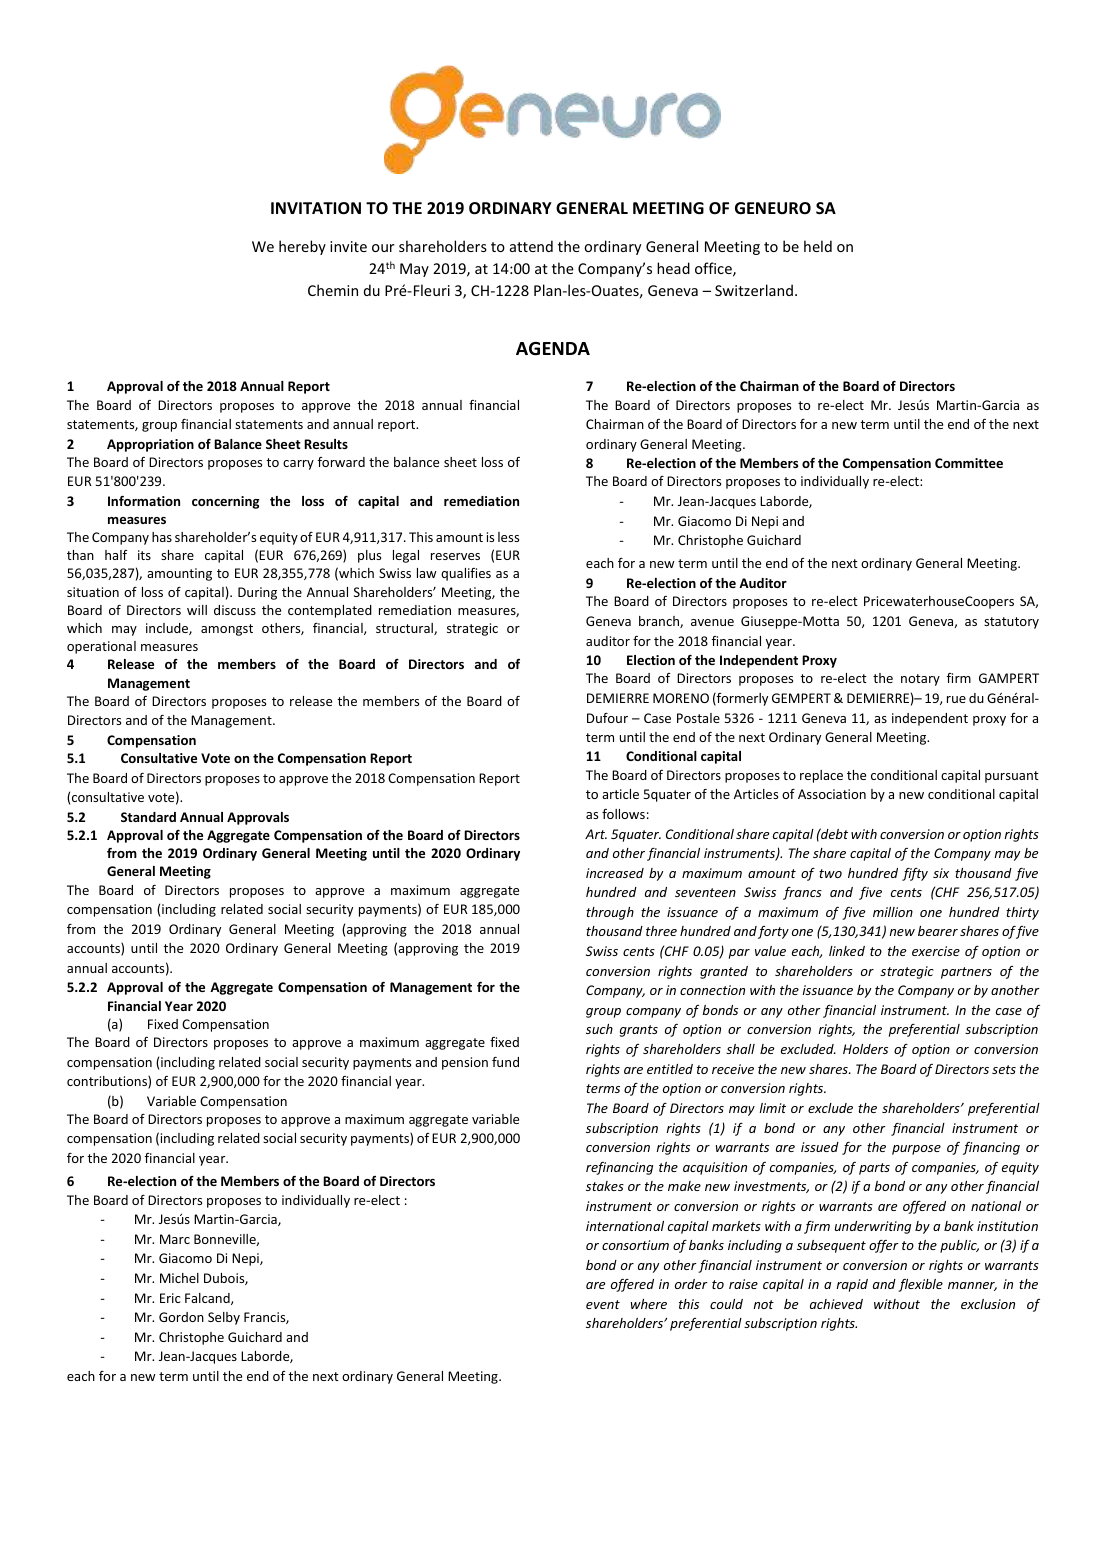 This screenshot has height=1565, width=1106. What do you see at coordinates (302, 247) in the screenshot?
I see `hereby` at bounding box center [302, 247].
